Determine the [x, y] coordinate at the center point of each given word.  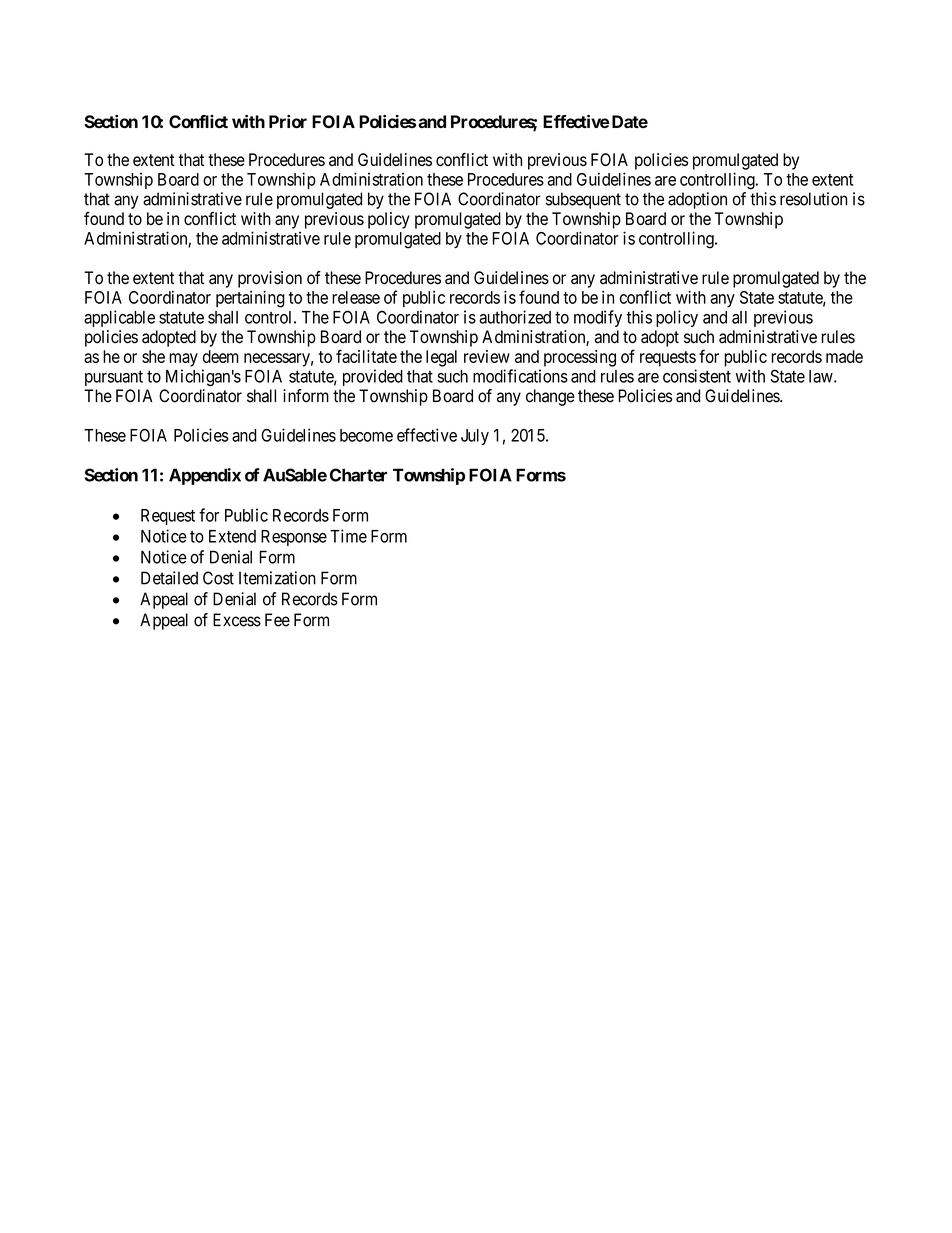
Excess [237, 620]
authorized [515, 317]
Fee [277, 620]
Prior [288, 121]
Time [348, 536]
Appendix [205, 476]
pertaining [250, 299]
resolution [813, 199]
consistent [697, 376]
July [475, 437]
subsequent [583, 200]
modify [598, 318]
